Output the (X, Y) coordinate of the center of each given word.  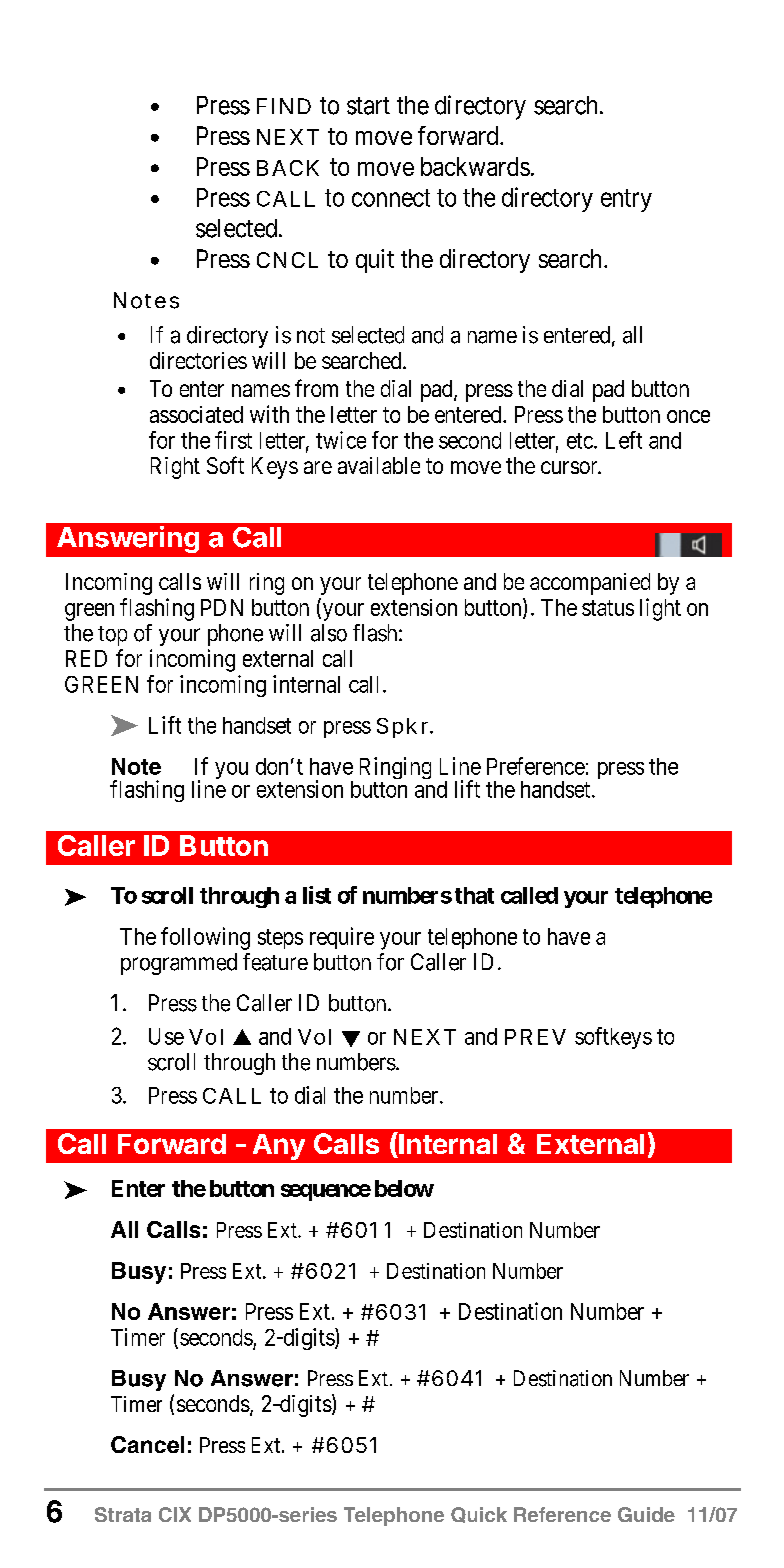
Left (624, 440)
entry (626, 200)
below (404, 1188)
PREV (535, 1037)
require (342, 938)
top (112, 636)
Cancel (147, 1444)
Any (279, 1147)
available (379, 465)
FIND (284, 106)
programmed (179, 964)
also (329, 633)
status (608, 608)
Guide (646, 1514)
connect (391, 198)
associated (196, 414)
